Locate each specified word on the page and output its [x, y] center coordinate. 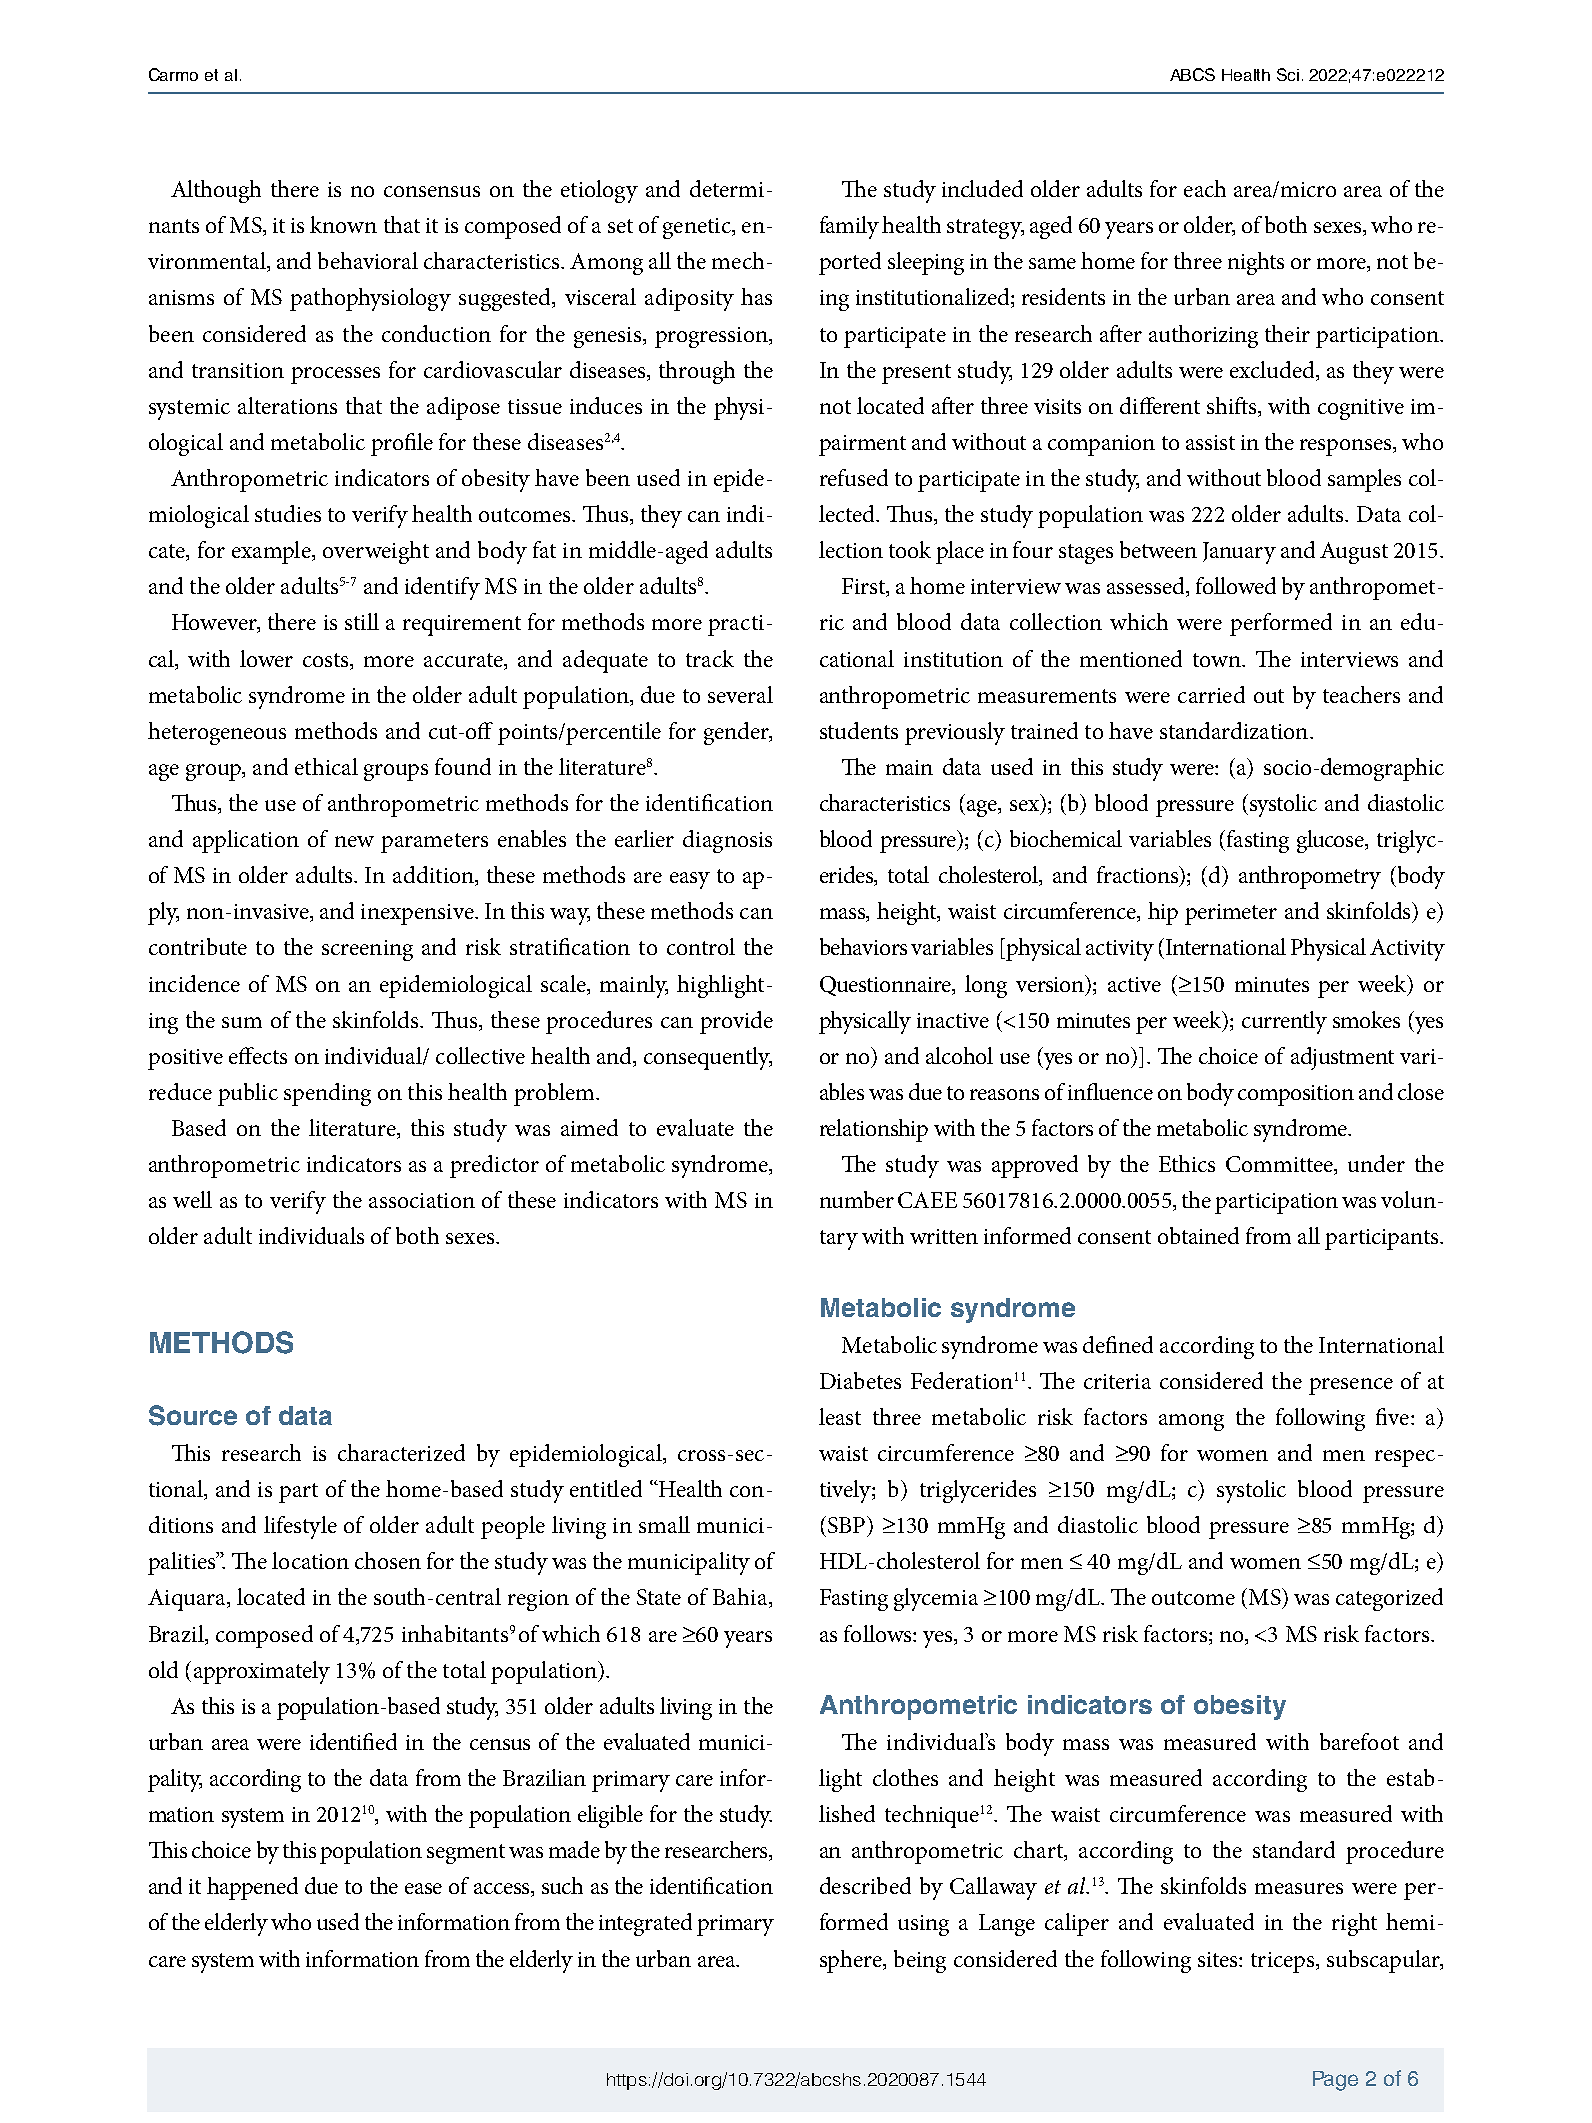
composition [1296, 1095]
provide [736, 1022]
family [849, 227]
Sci [1288, 74]
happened [252, 1888]
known [343, 224]
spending [327, 1094]
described [865, 1885]
